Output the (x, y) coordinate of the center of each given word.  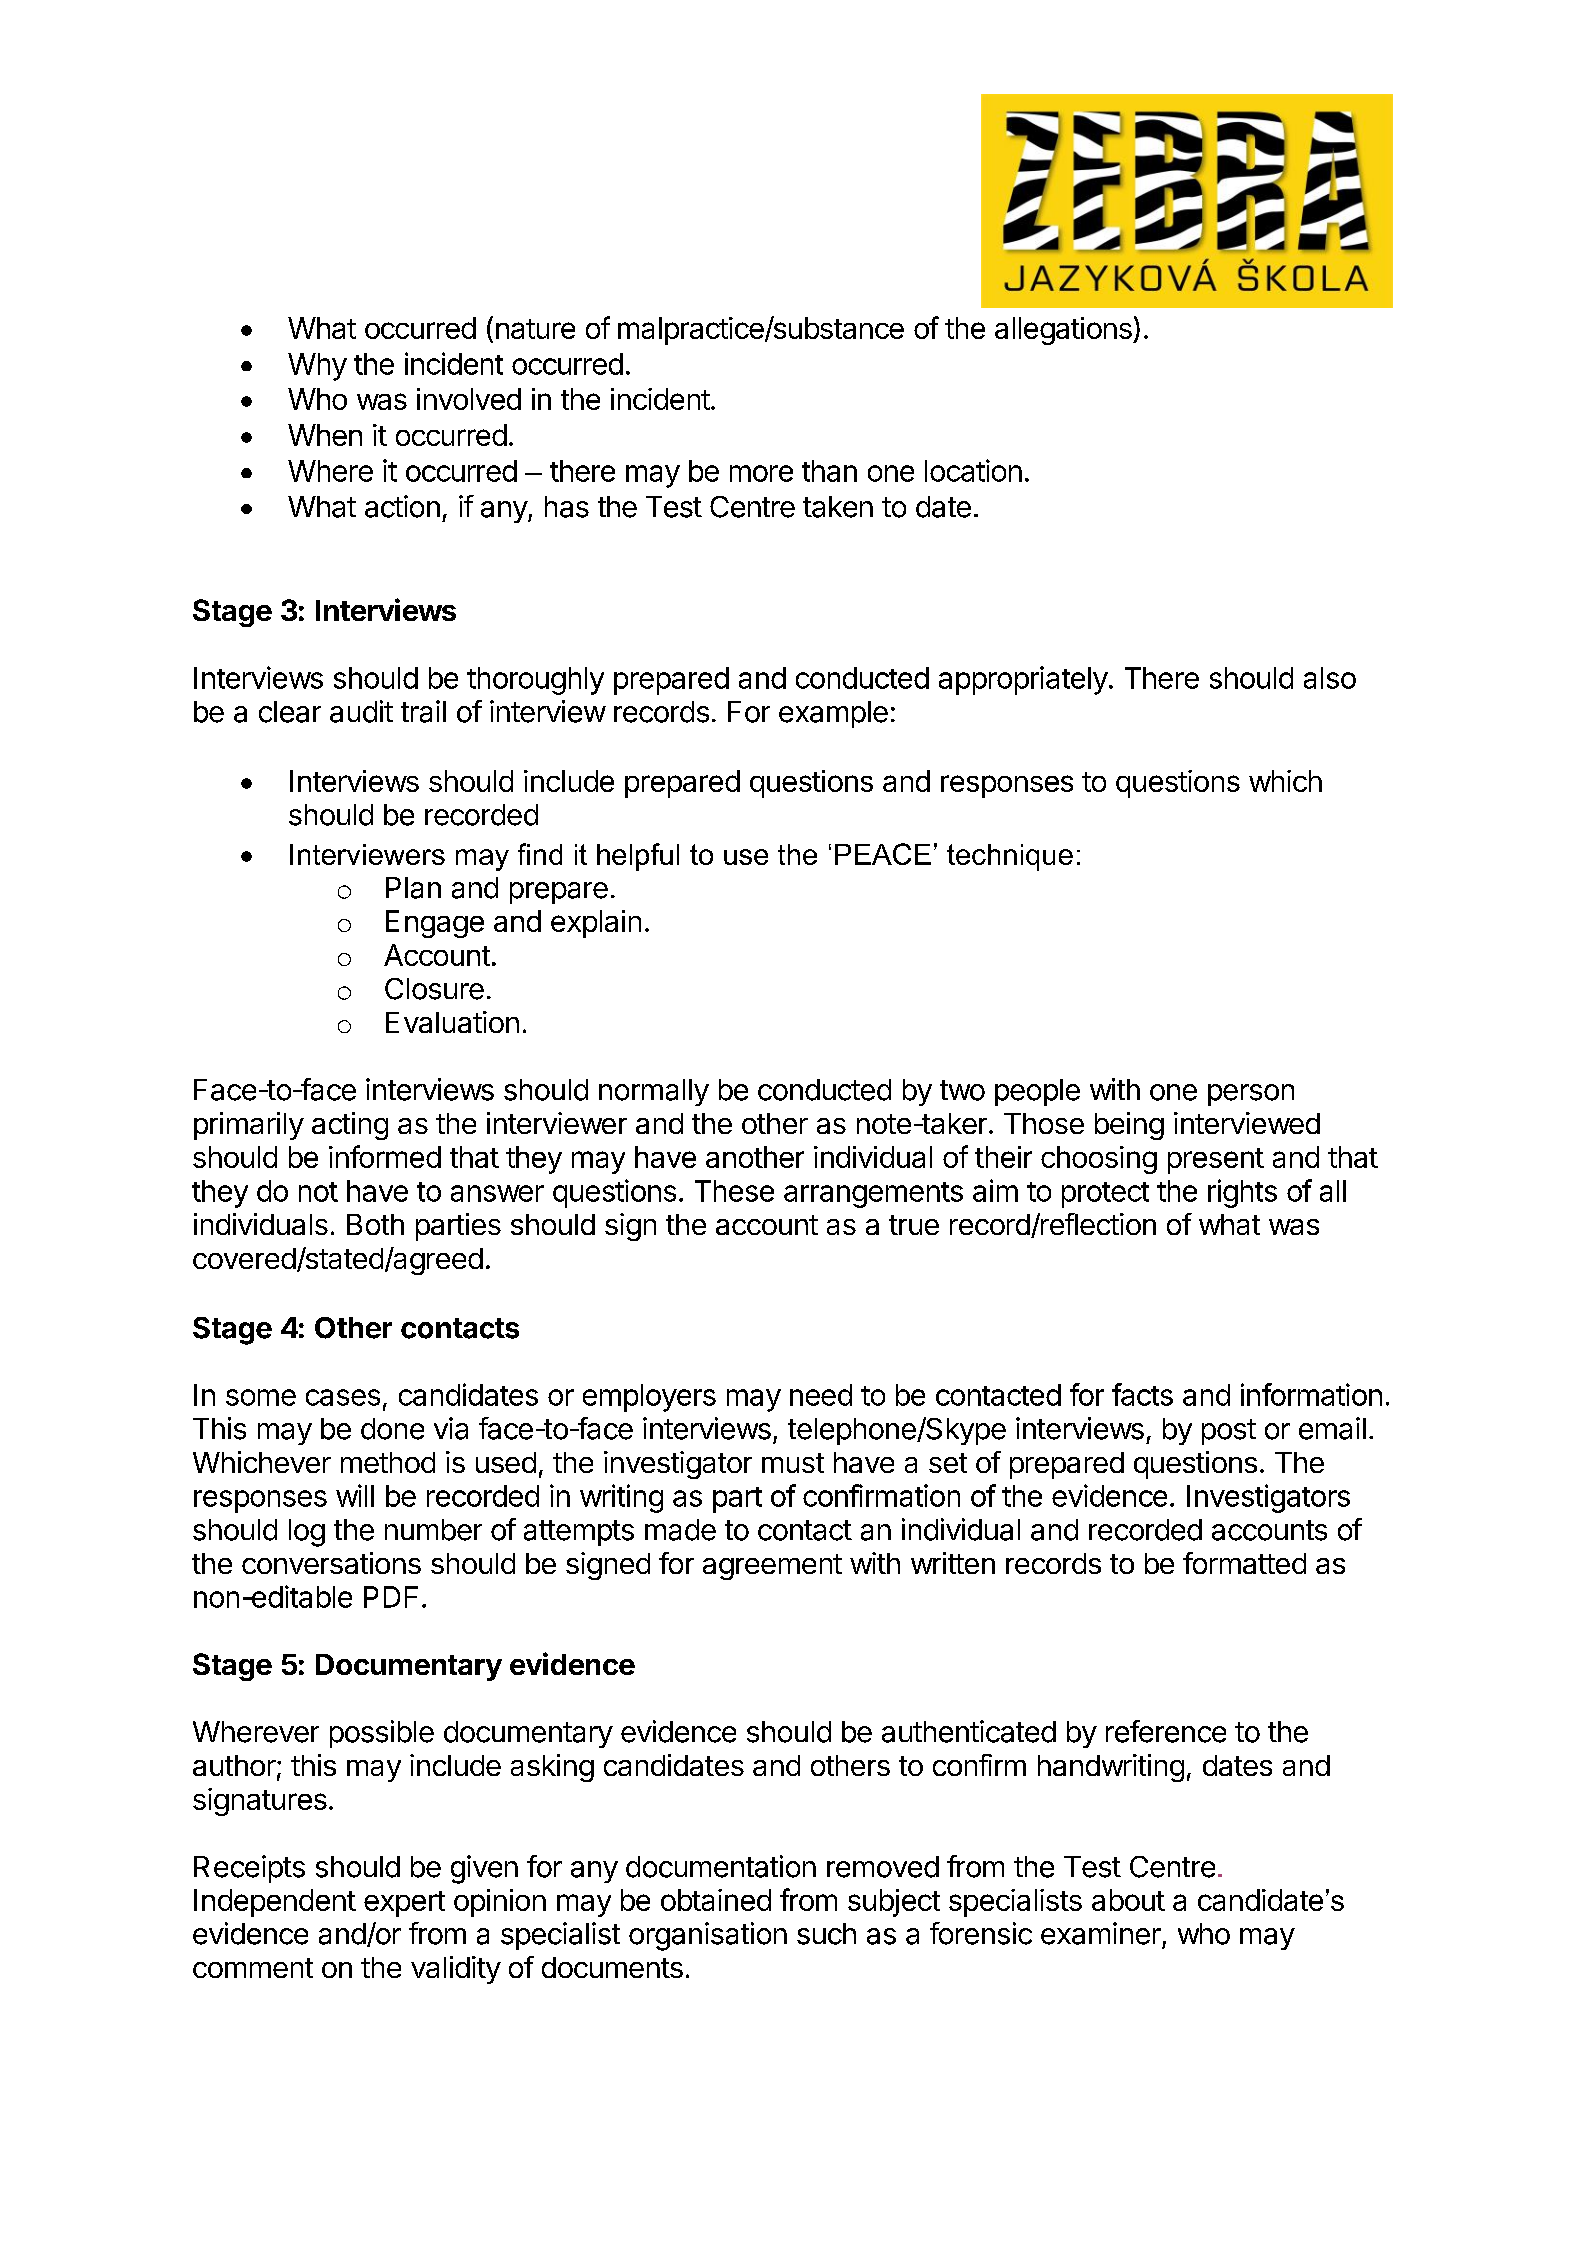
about (1128, 1900)
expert (404, 1904)
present (1216, 1161)
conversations (331, 1563)
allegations (1064, 331)
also (1330, 678)
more (761, 473)
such (826, 1934)
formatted (1244, 1563)
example (833, 714)
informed (385, 1156)
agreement (772, 1567)
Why (317, 367)
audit (361, 711)
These (734, 1191)
